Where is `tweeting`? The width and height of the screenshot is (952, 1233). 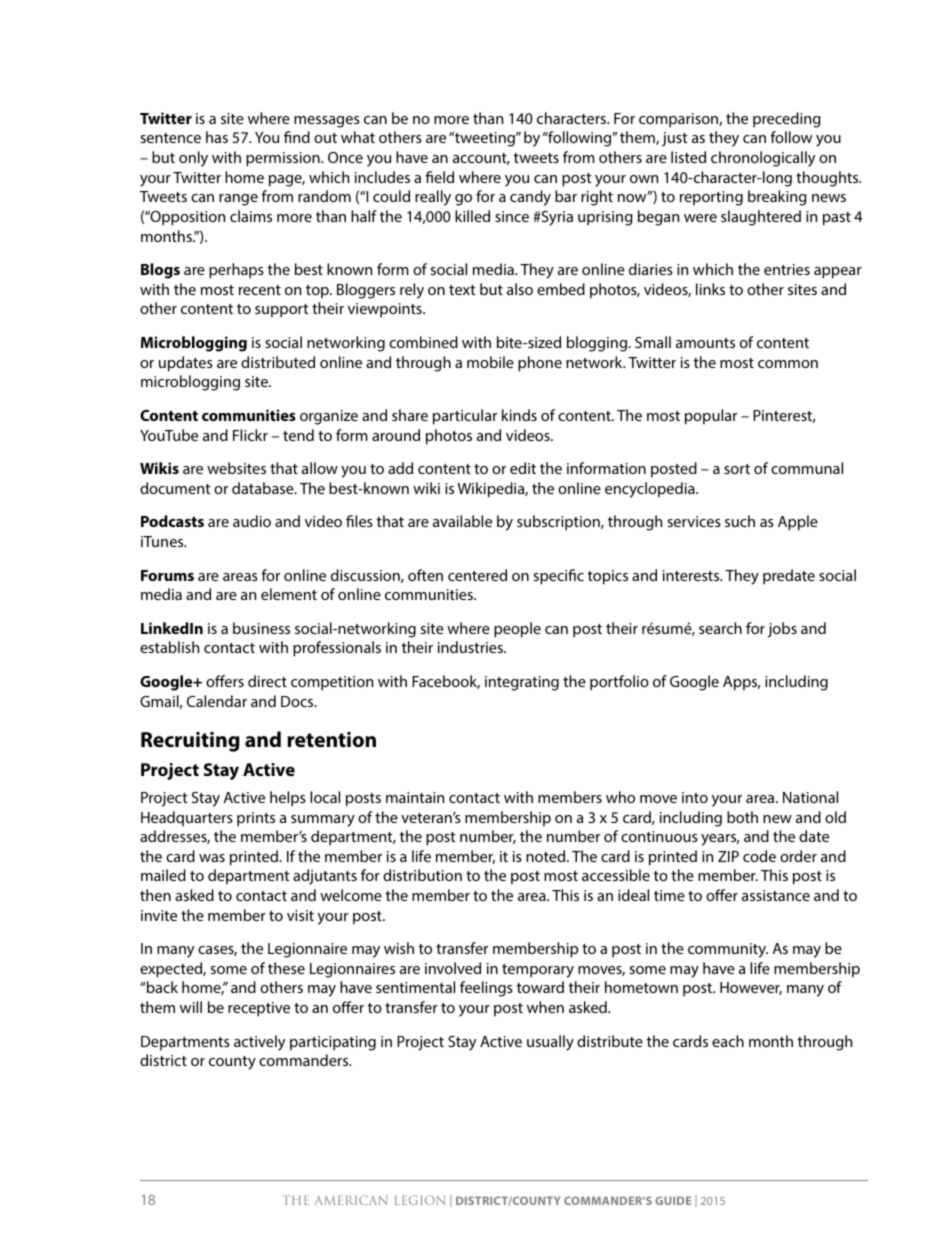
tweeting is located at coordinates (485, 139).
